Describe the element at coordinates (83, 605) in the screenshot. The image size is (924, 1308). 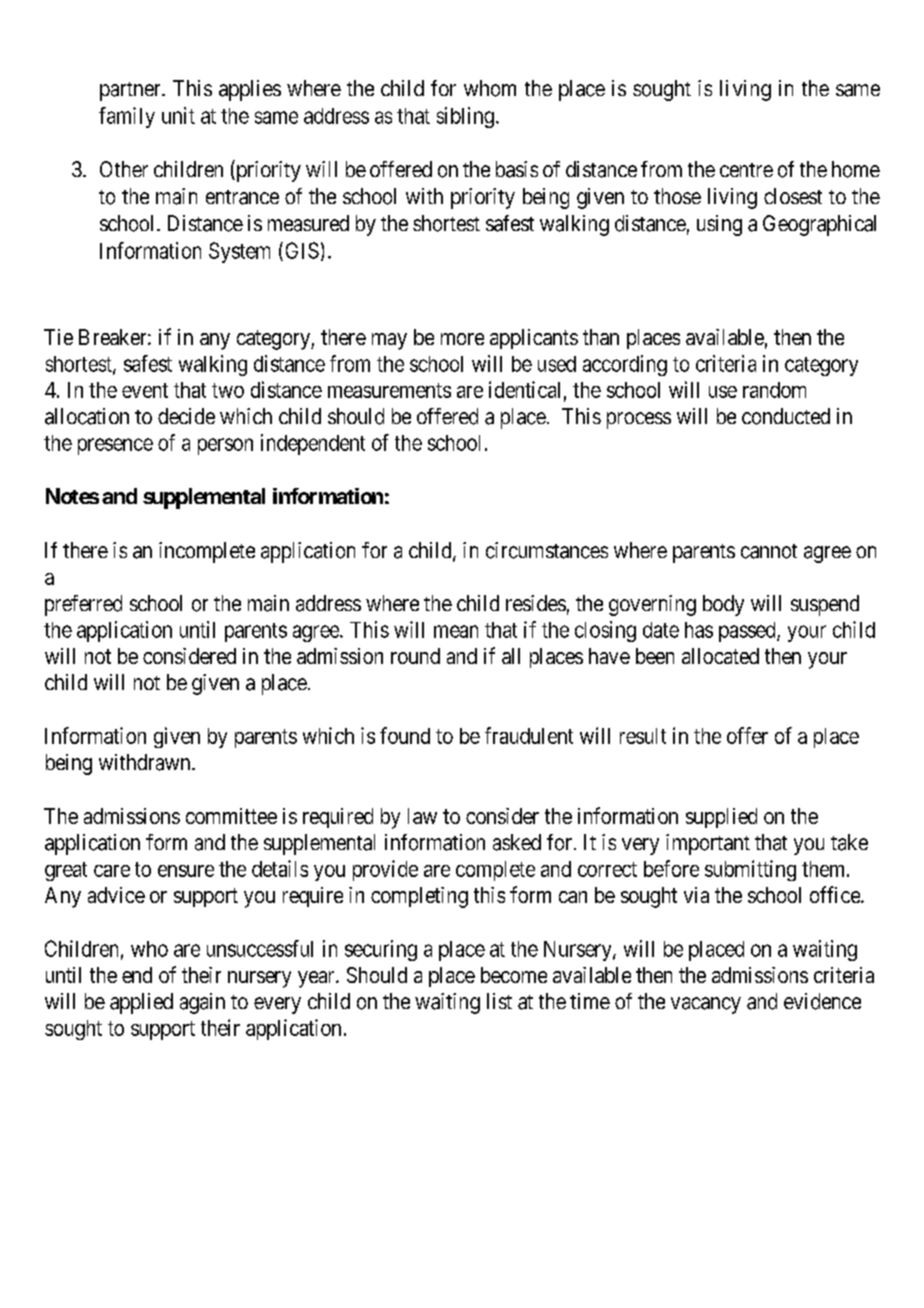
I see `preferred` at that location.
